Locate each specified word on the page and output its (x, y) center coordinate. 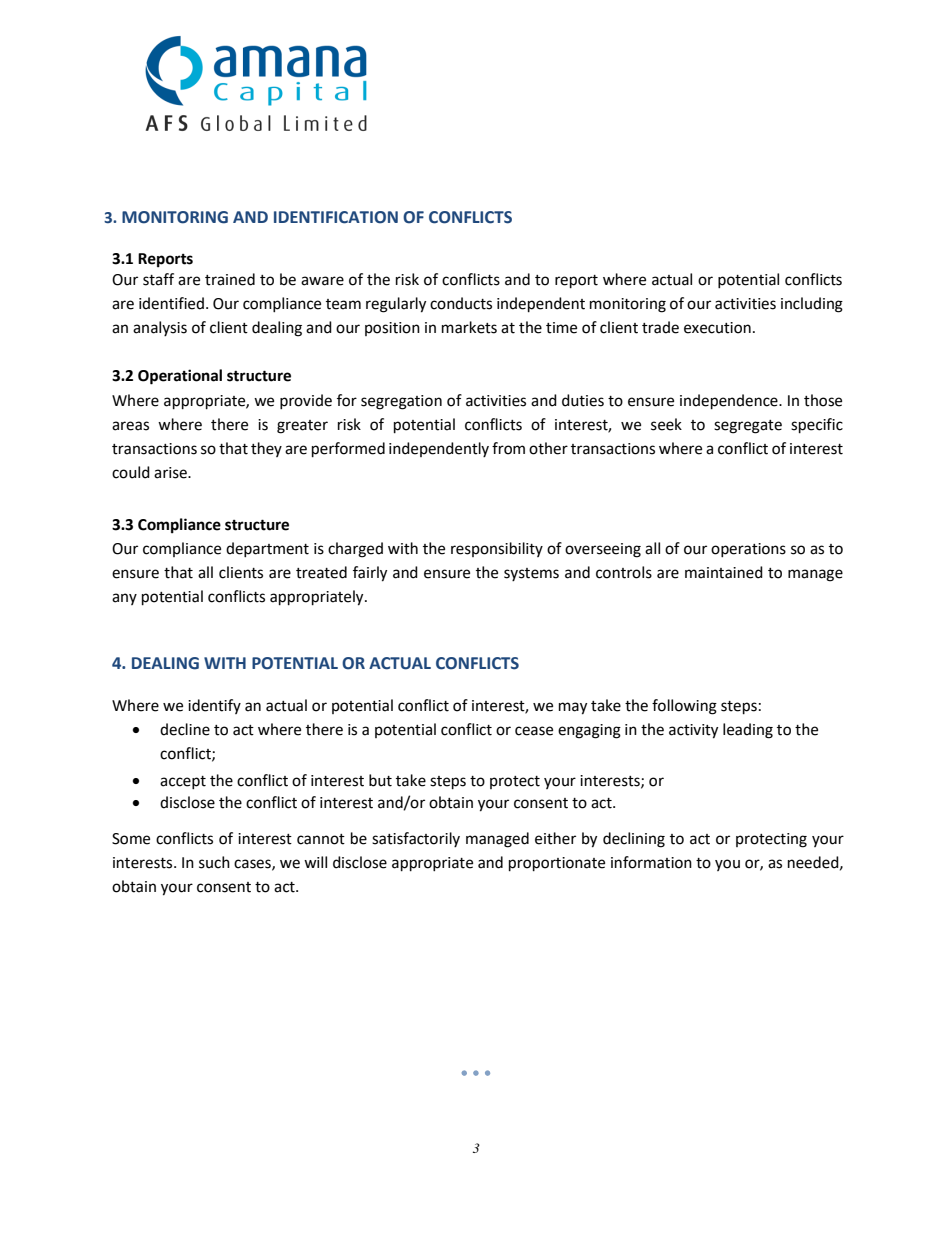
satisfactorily (416, 839)
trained (230, 279)
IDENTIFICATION (336, 217)
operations (748, 550)
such (214, 862)
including (812, 305)
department (267, 549)
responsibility (497, 549)
